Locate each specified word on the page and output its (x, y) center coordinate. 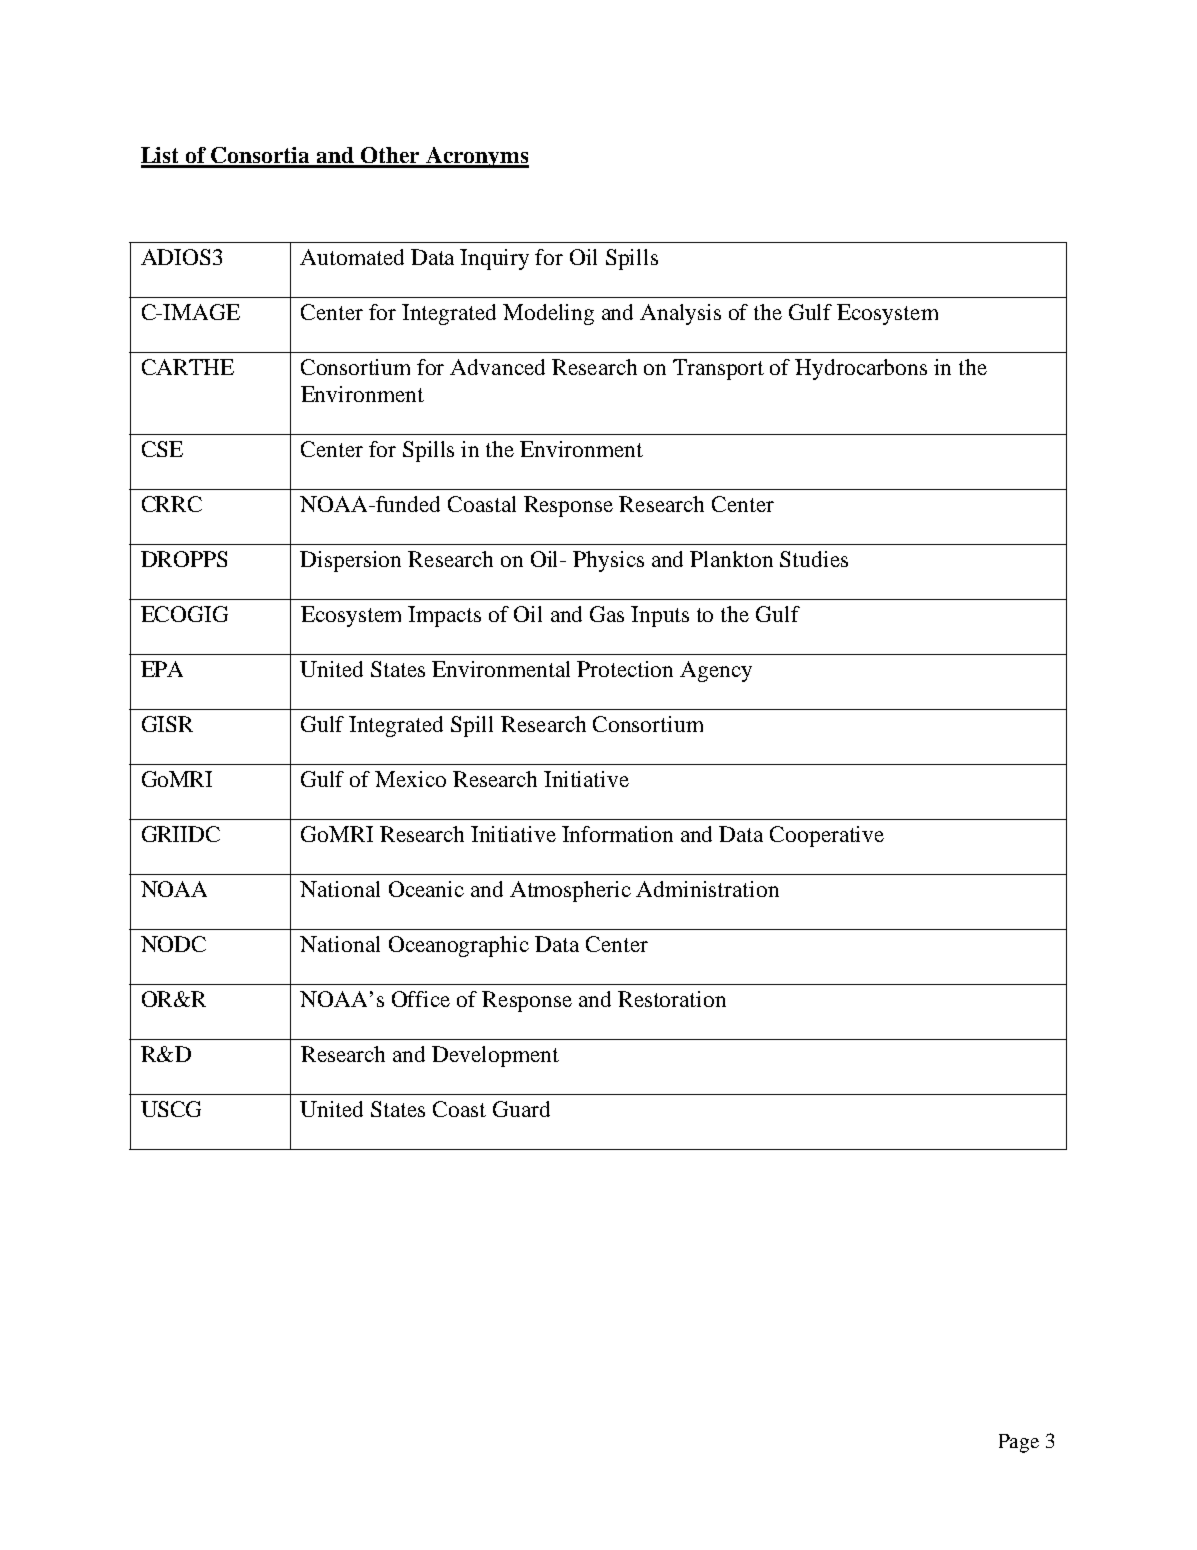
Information (617, 834)
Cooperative (827, 836)
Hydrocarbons (861, 369)
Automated (352, 257)
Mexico (410, 779)
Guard (521, 1109)
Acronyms (476, 157)
